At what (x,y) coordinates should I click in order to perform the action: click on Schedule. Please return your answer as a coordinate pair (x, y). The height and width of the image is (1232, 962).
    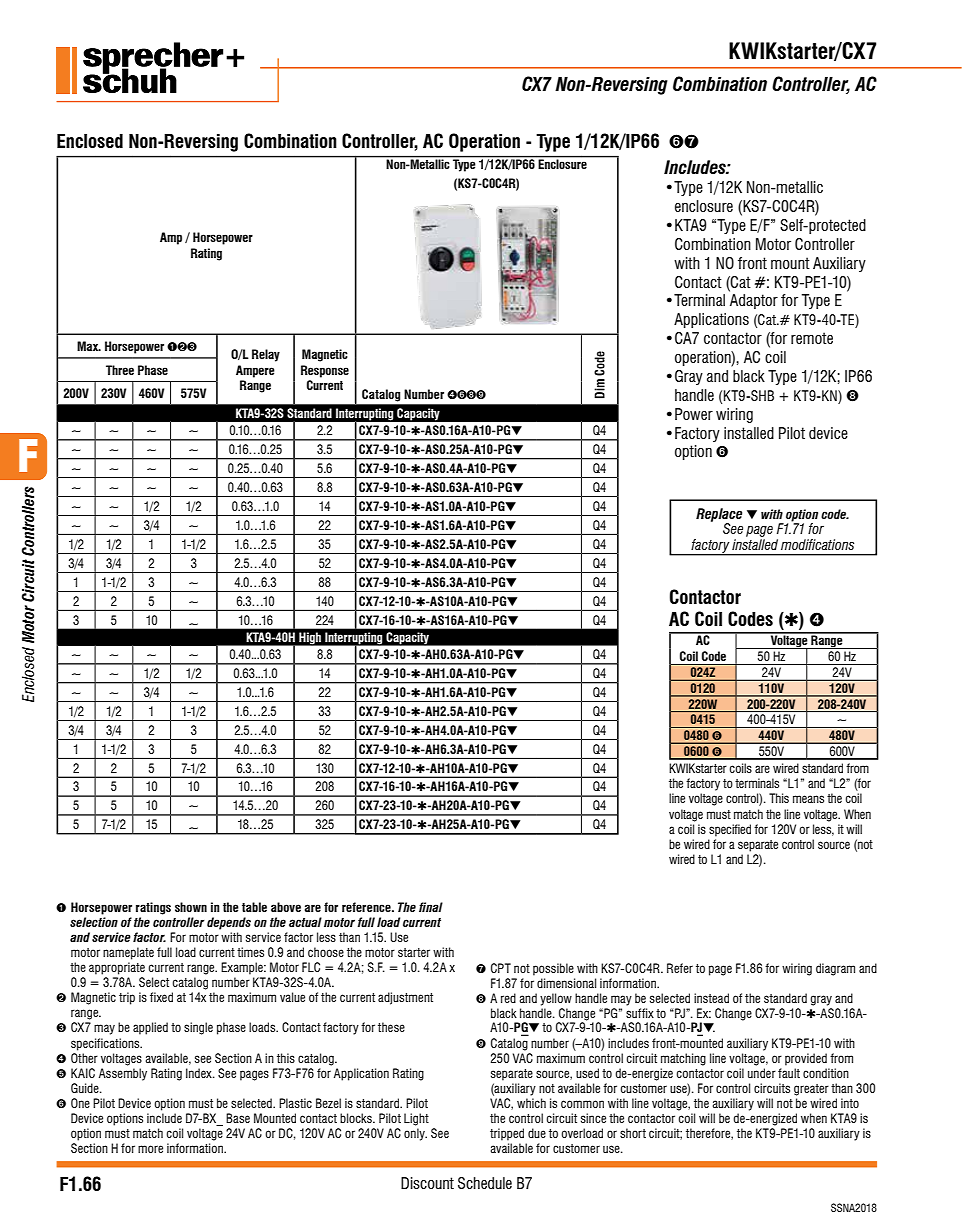
    Looking at the image, I should click on (485, 1183).
